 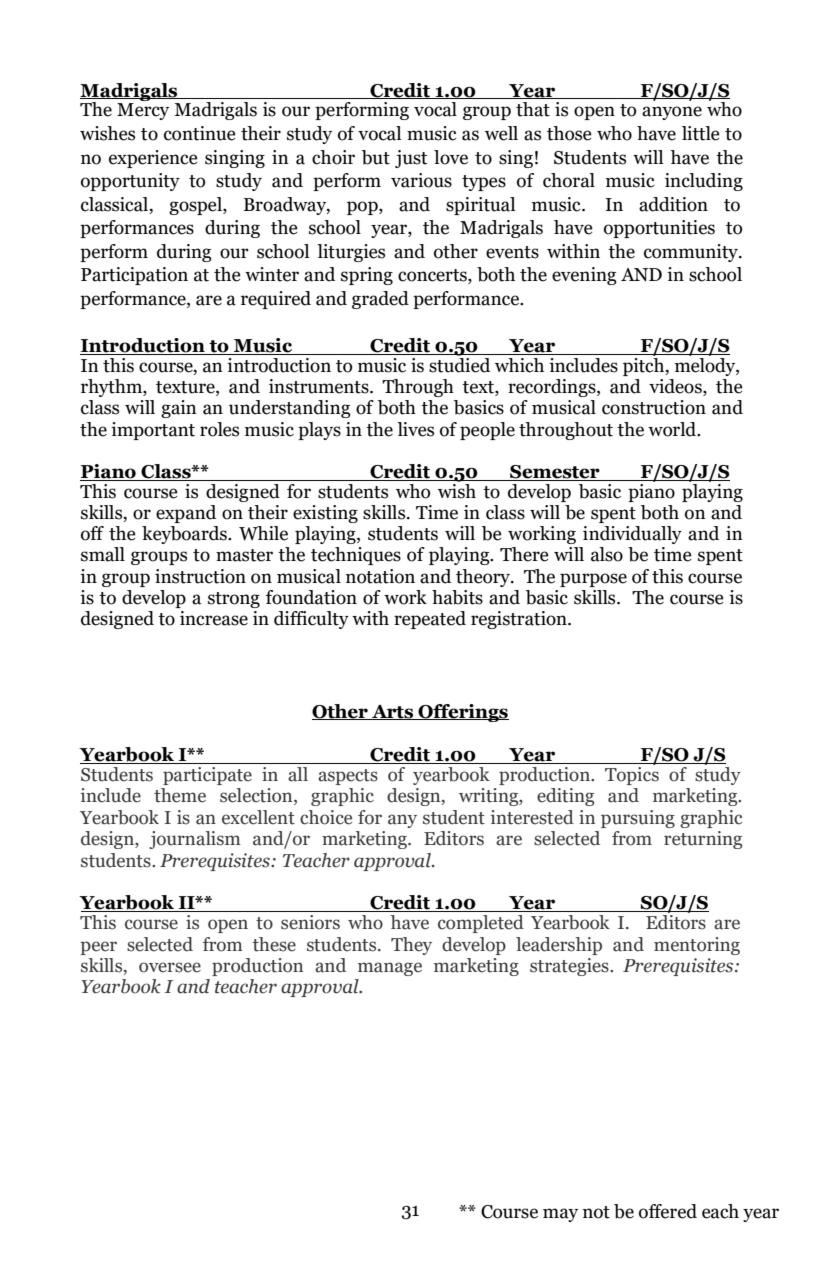 I want to click on purpose, so click(x=593, y=580).
